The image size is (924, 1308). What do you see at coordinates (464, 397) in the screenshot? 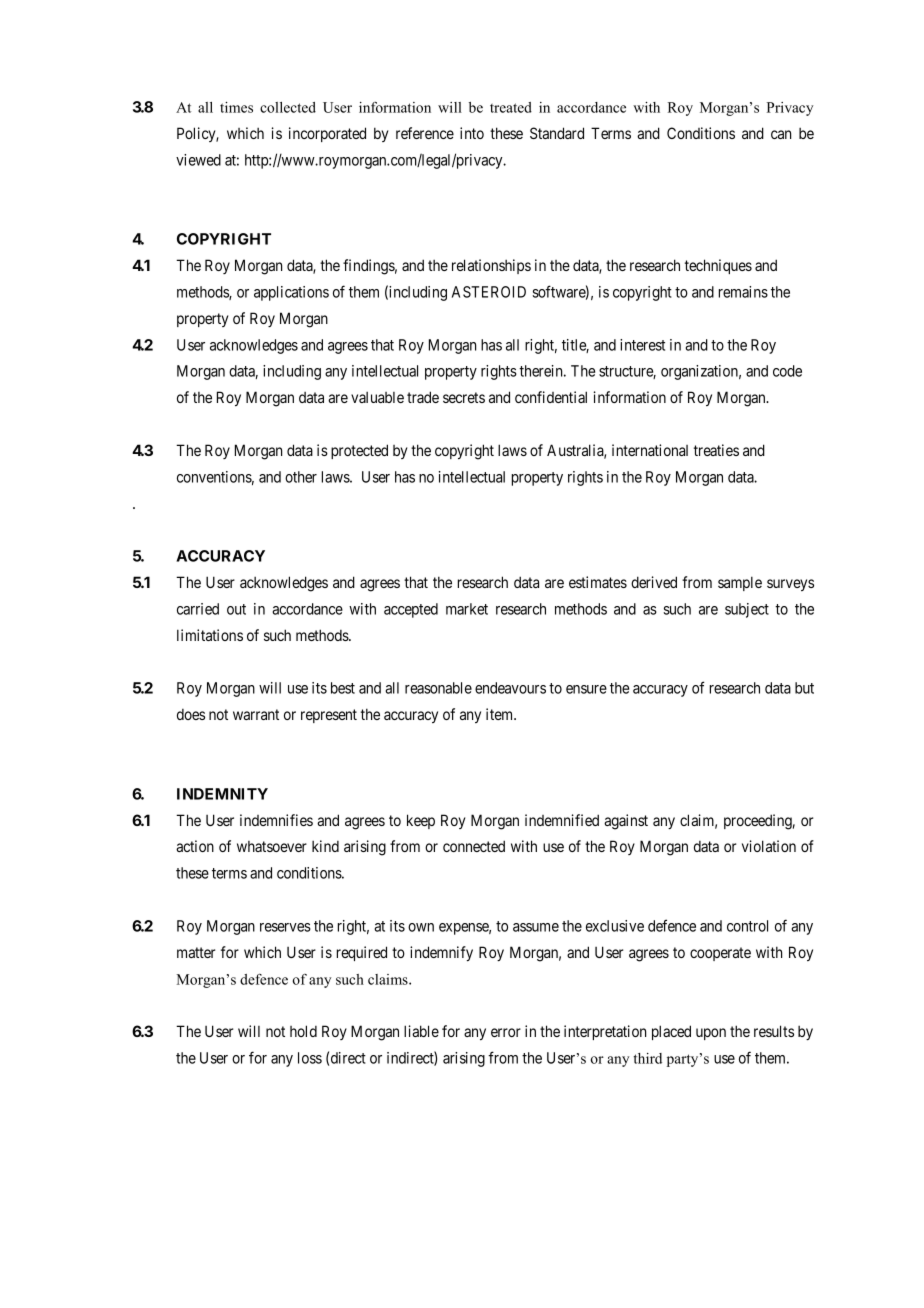
I see `secrets` at bounding box center [464, 397].
